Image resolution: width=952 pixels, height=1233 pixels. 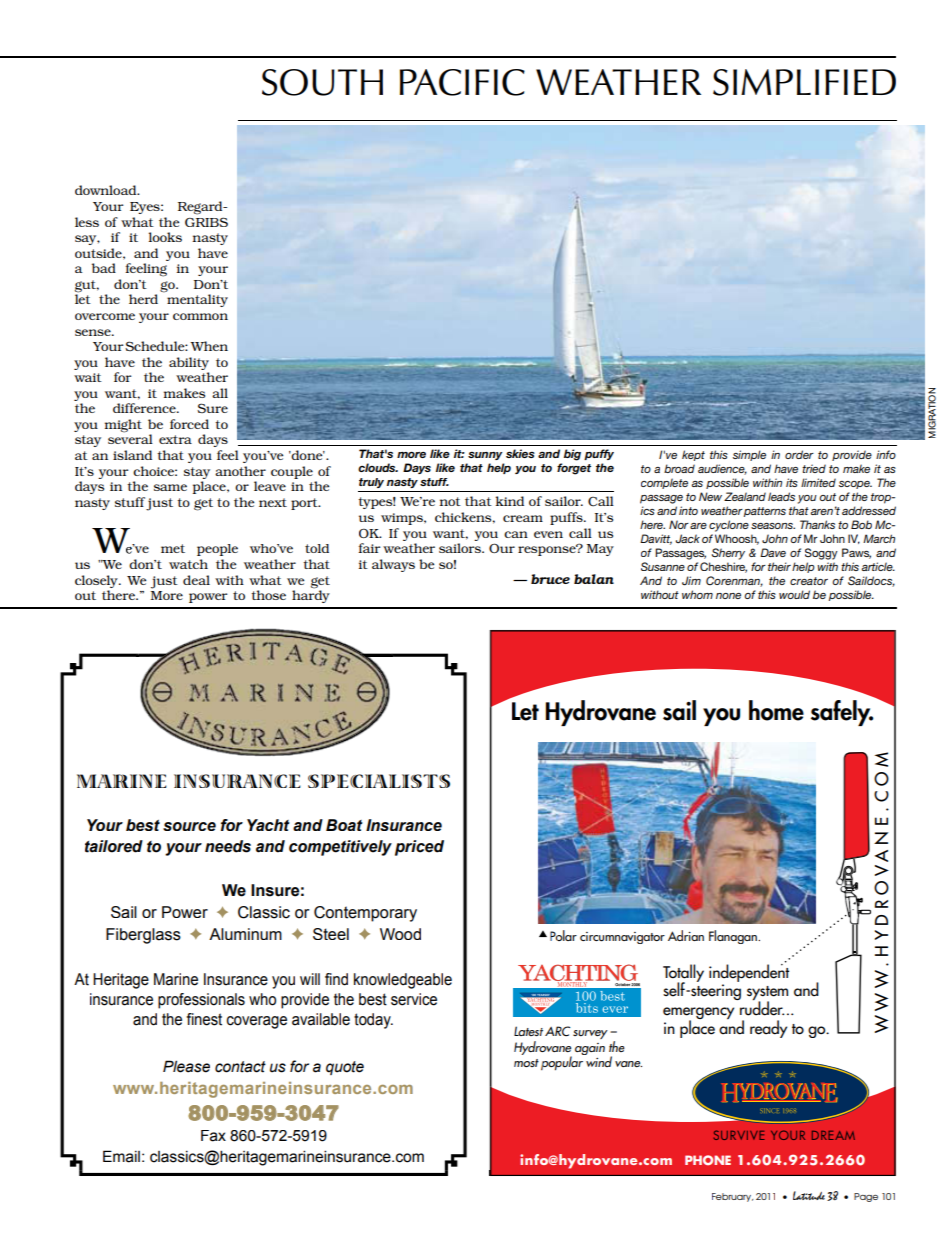 What do you see at coordinates (462, 82) in the page?
I see `PACIFIC` at bounding box center [462, 82].
